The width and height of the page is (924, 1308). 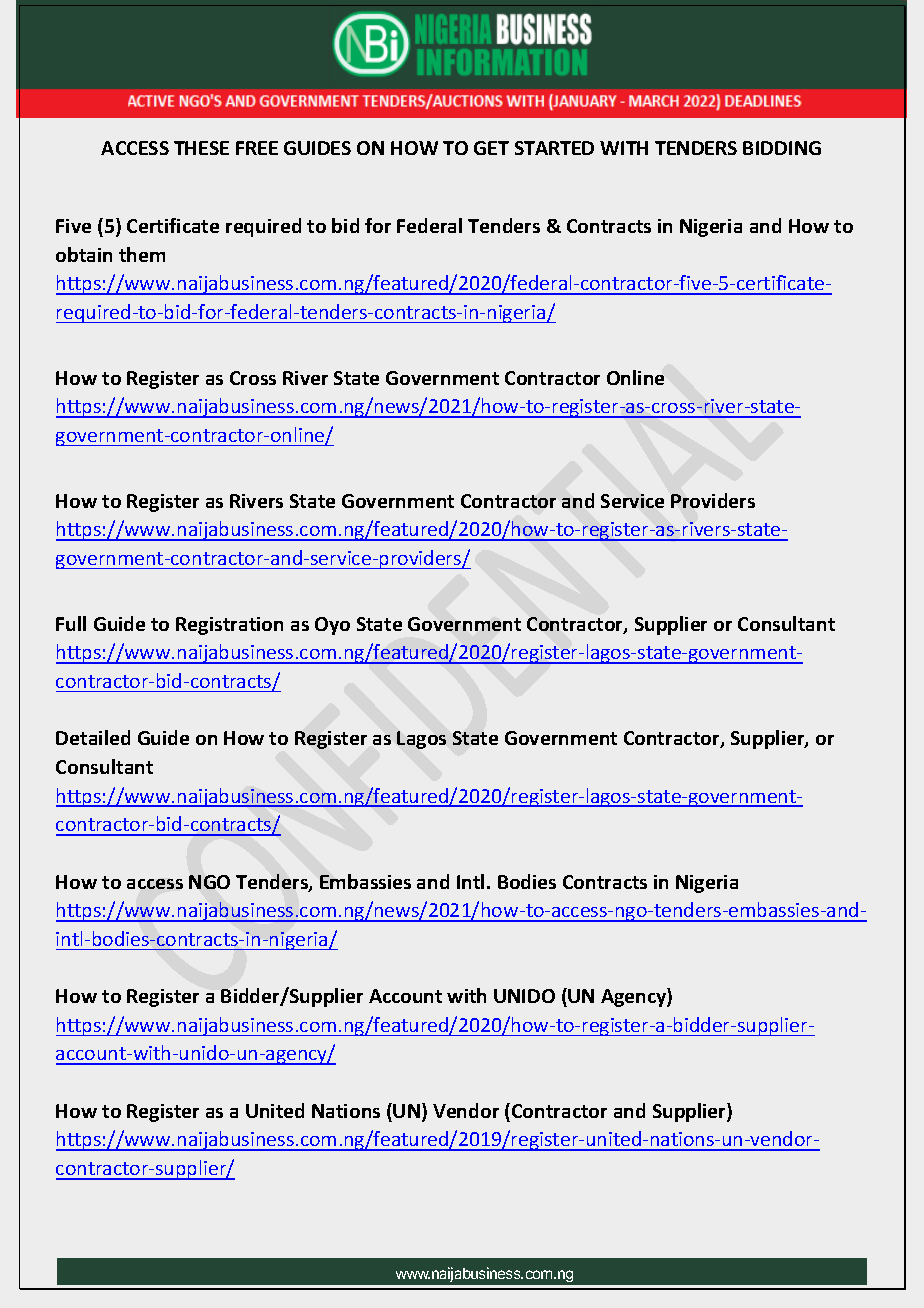 I want to click on THESE, so click(x=201, y=148).
